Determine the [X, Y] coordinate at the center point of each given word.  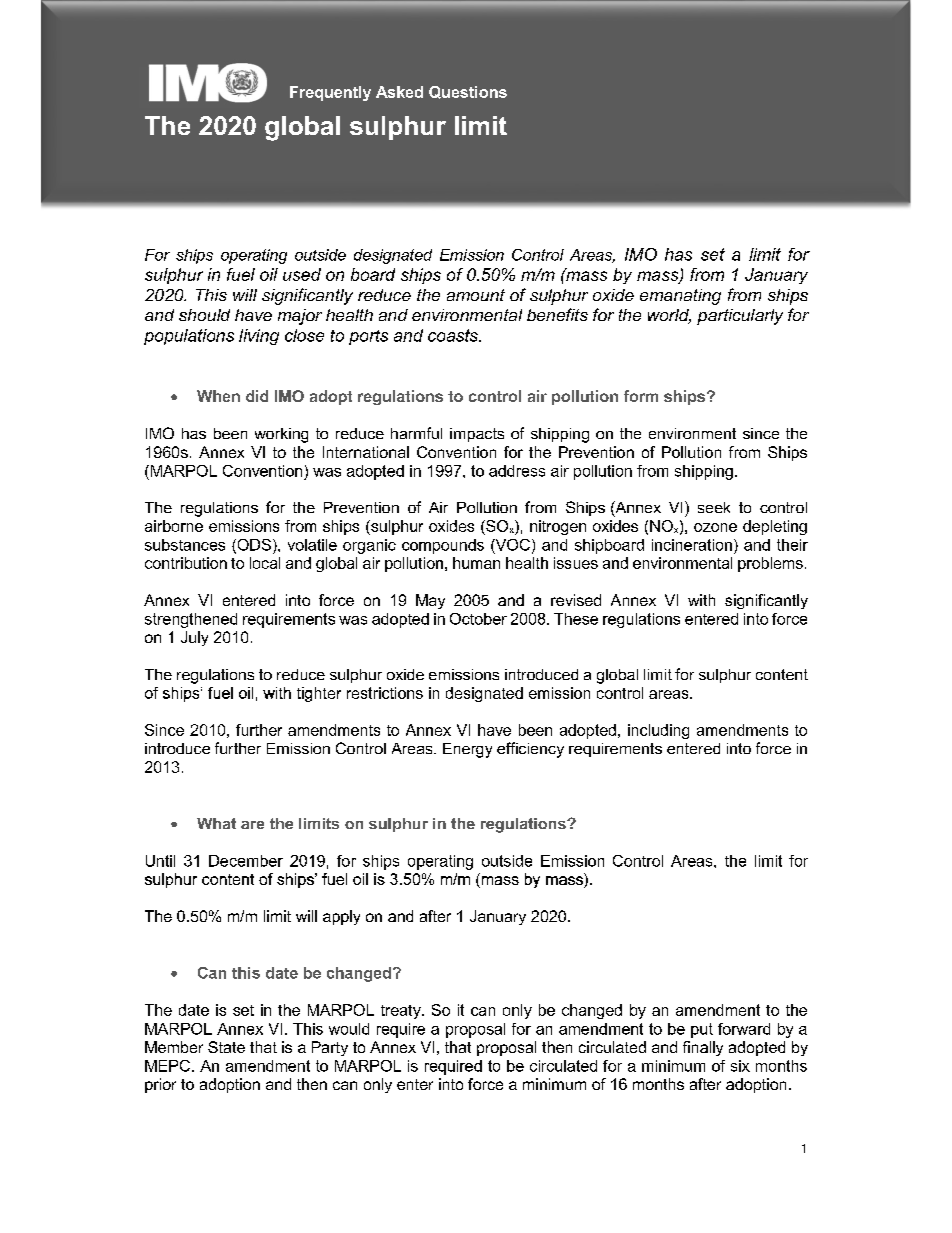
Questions [468, 92]
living [259, 337]
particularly [740, 317]
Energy [467, 750]
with [701, 600]
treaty [402, 1012]
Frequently [330, 93]
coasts [454, 335]
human [476, 563]
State [226, 1047]
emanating [680, 297]
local [265, 563]
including [658, 731]
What [216, 823]
